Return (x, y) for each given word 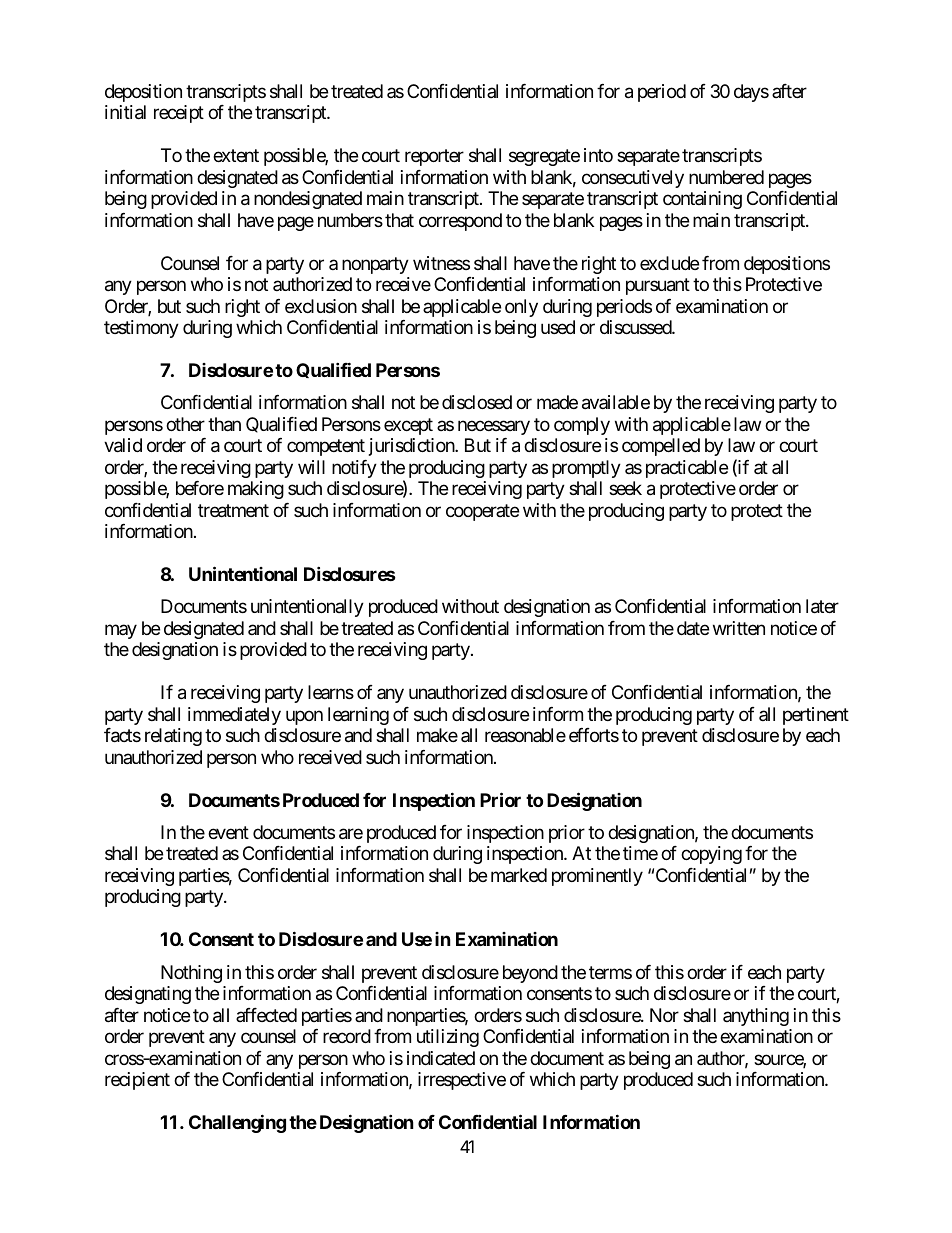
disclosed (477, 402)
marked (519, 875)
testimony (141, 329)
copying (711, 855)
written (739, 628)
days (751, 93)
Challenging (237, 1123)
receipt (179, 114)
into (598, 155)
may (121, 631)
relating (173, 737)
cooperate (482, 512)
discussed (636, 327)
